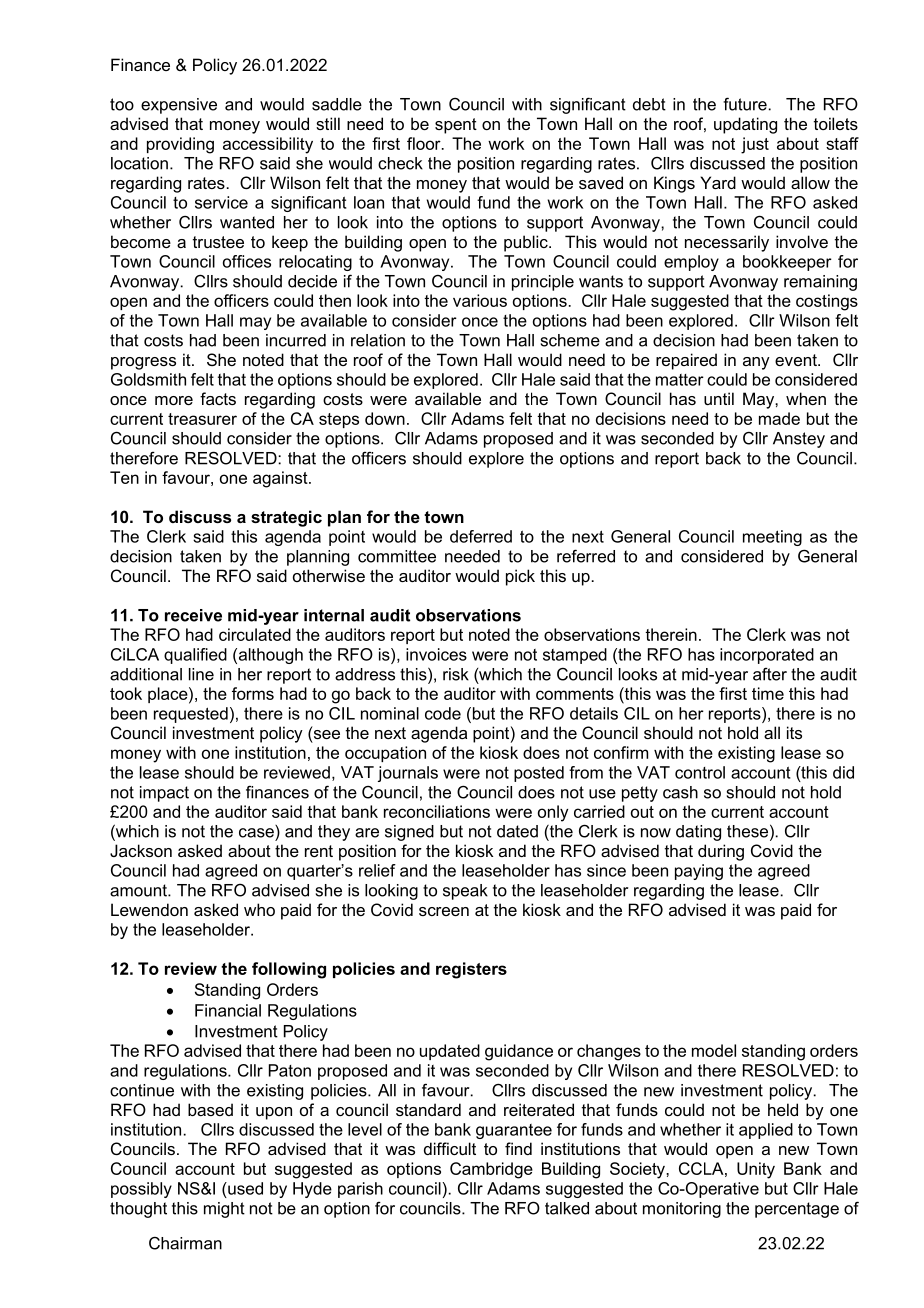  I want to click on might, so click(224, 1210).
